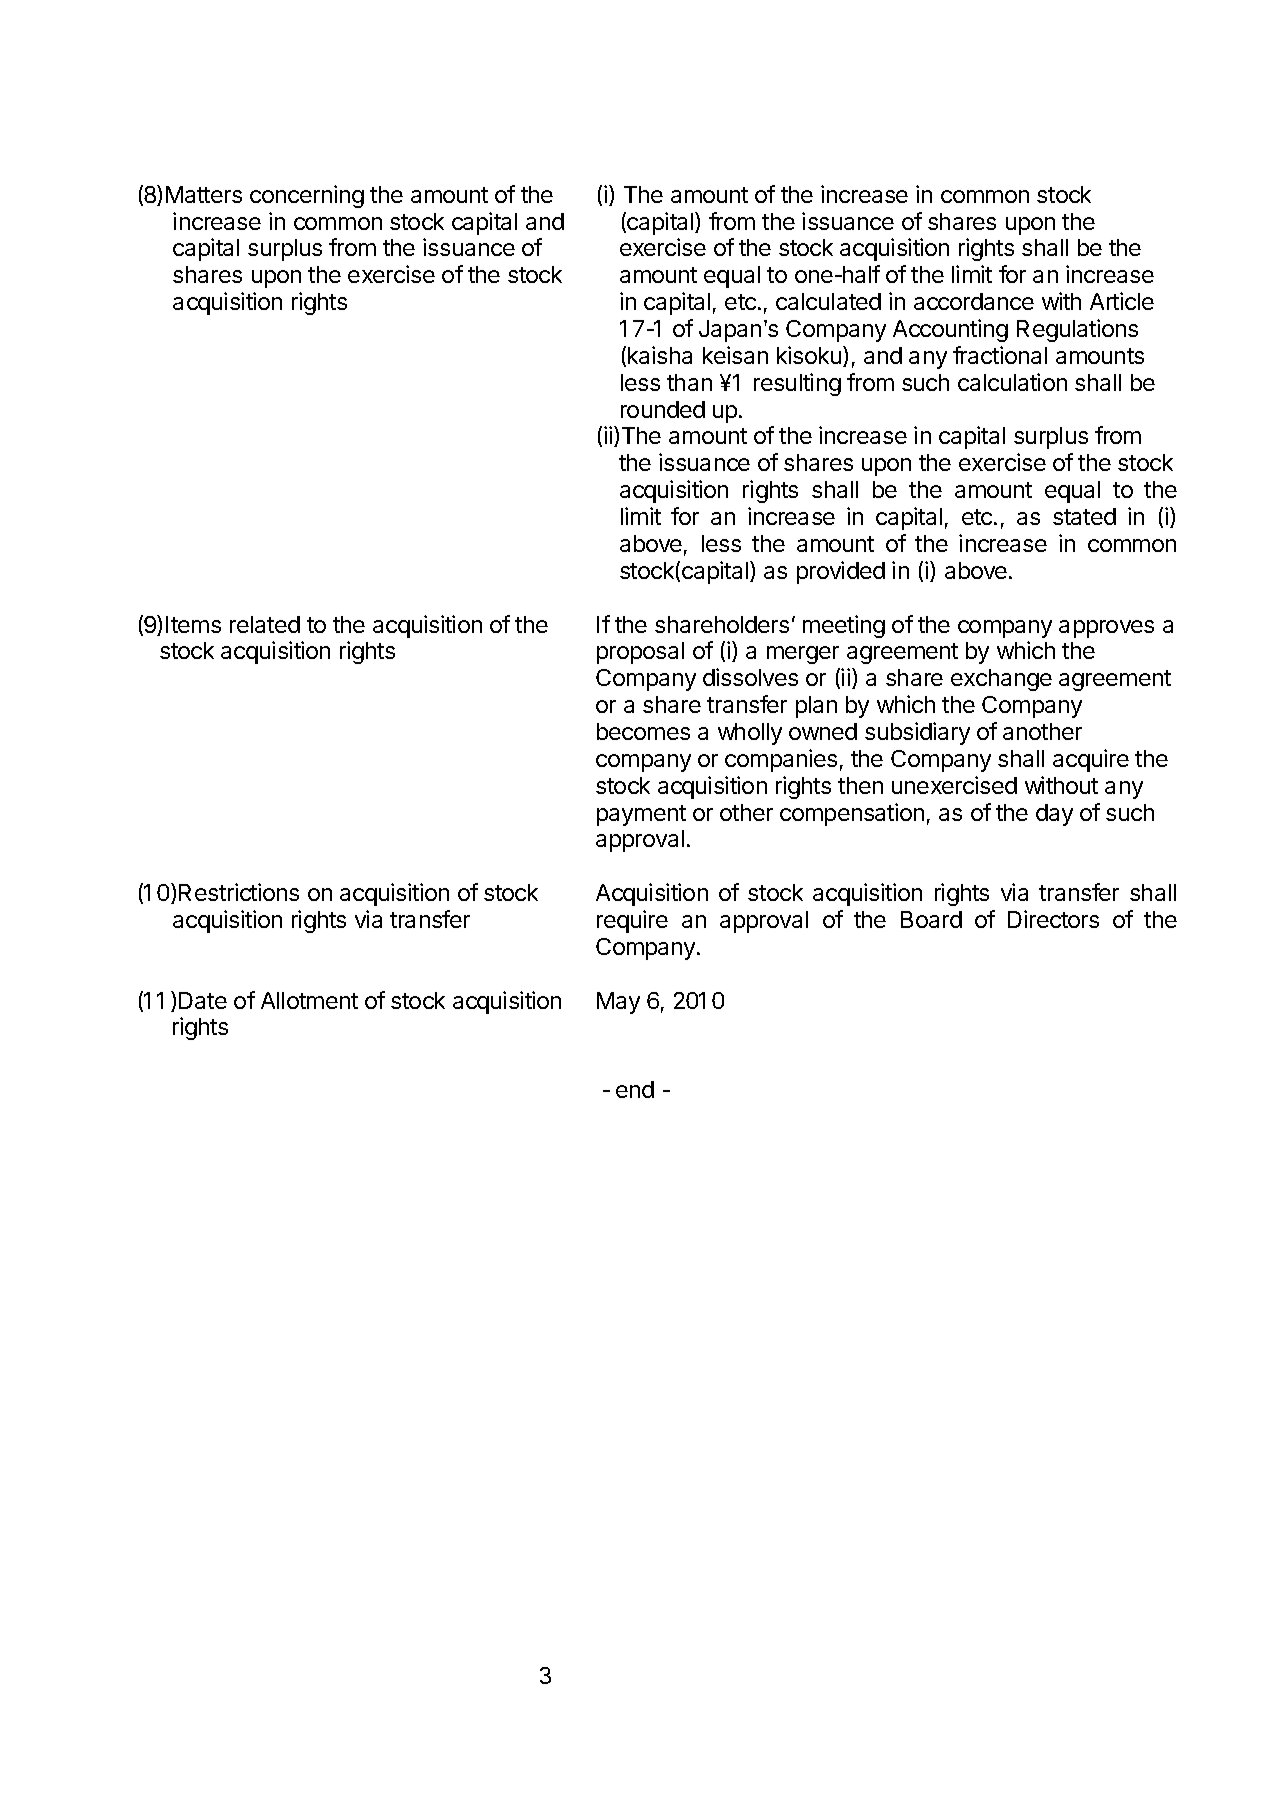  Describe the element at coordinates (1054, 815) in the image. I see `day` at that location.
